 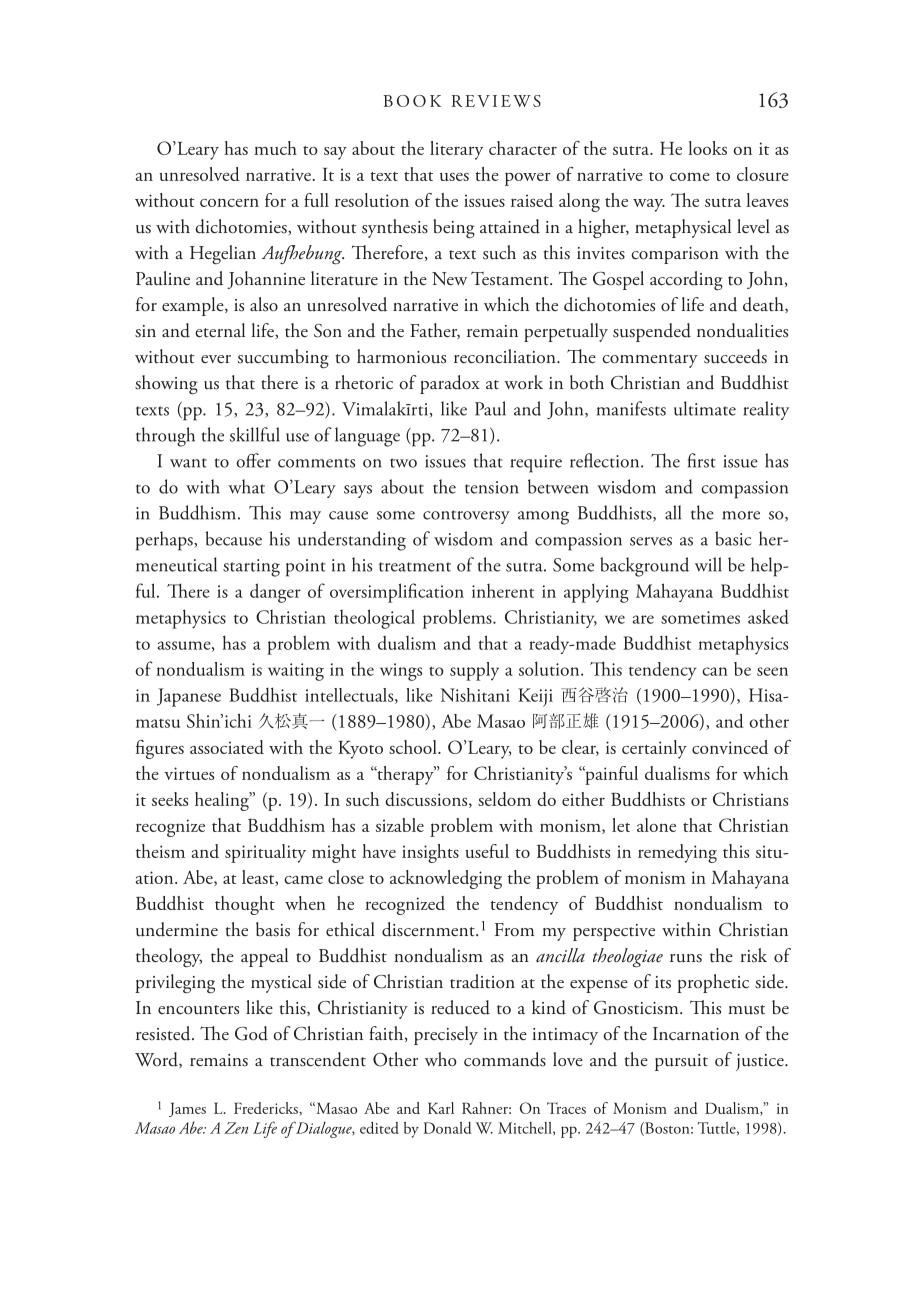 I want to click on much, so click(x=275, y=148).
